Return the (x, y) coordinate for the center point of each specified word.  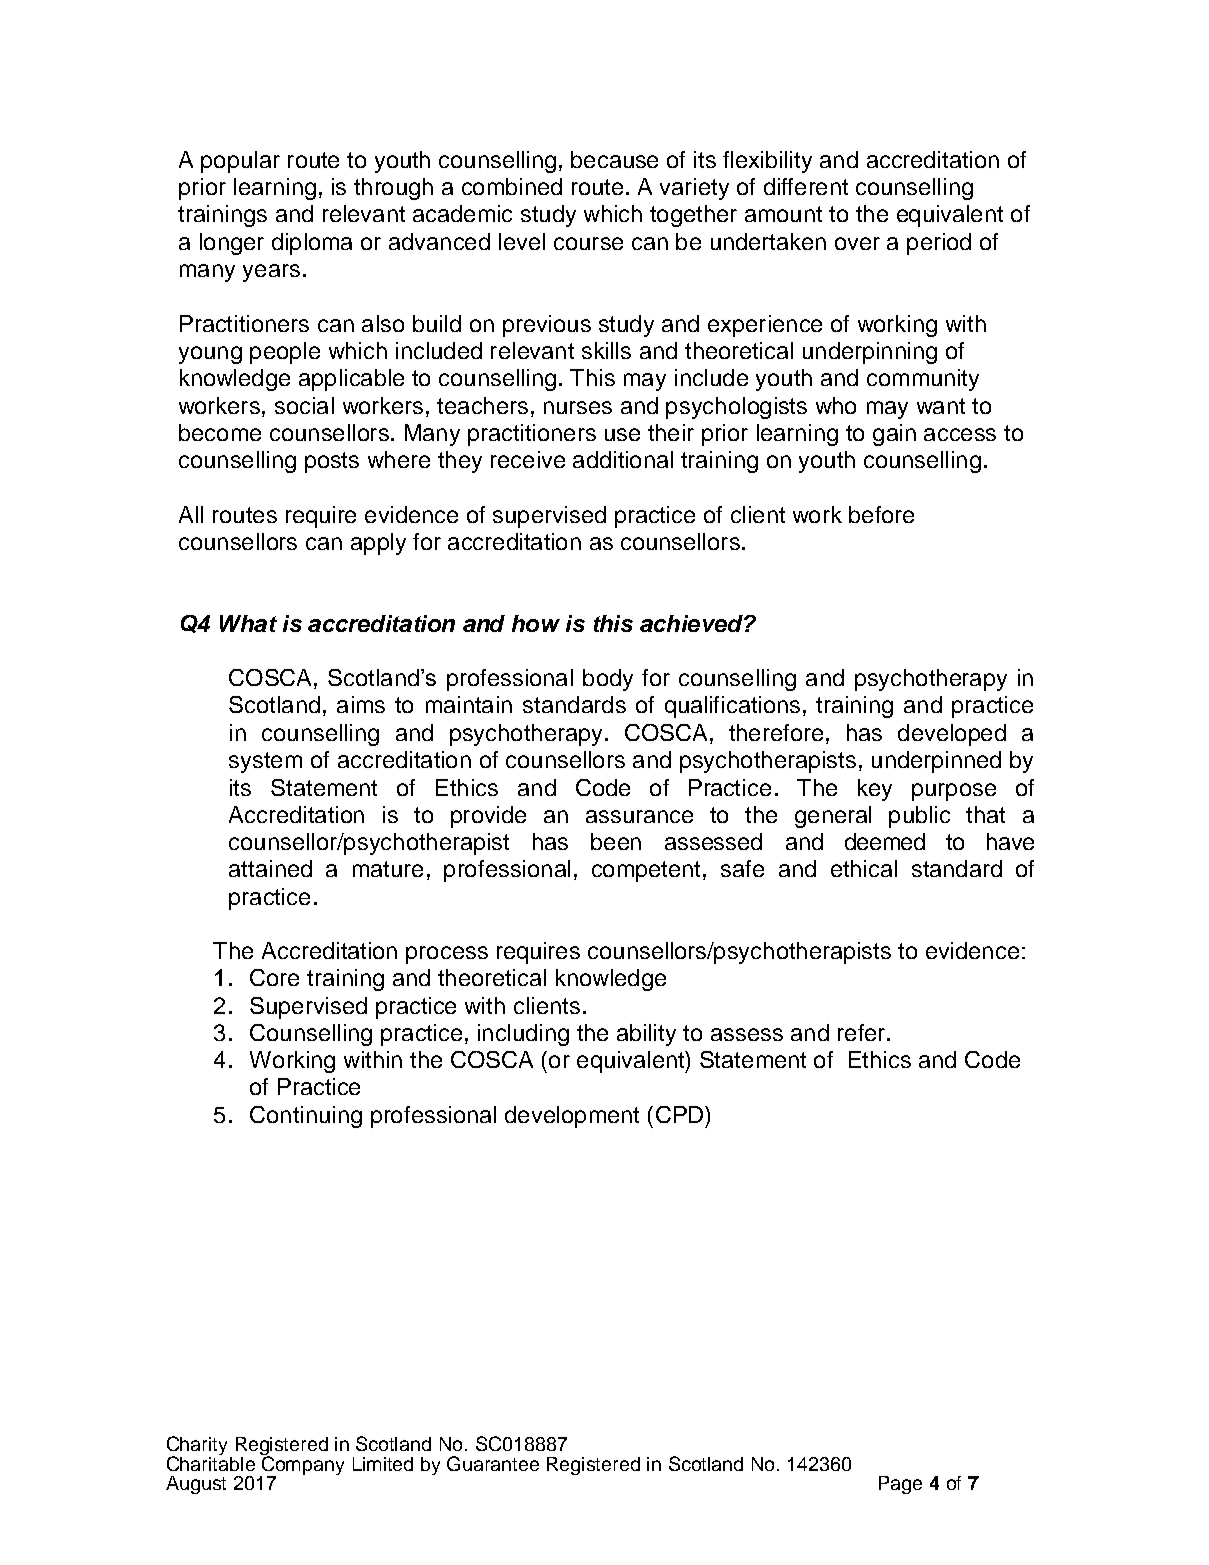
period (939, 244)
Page (900, 1485)
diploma (312, 244)
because (614, 159)
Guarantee (493, 1463)
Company (302, 1465)
